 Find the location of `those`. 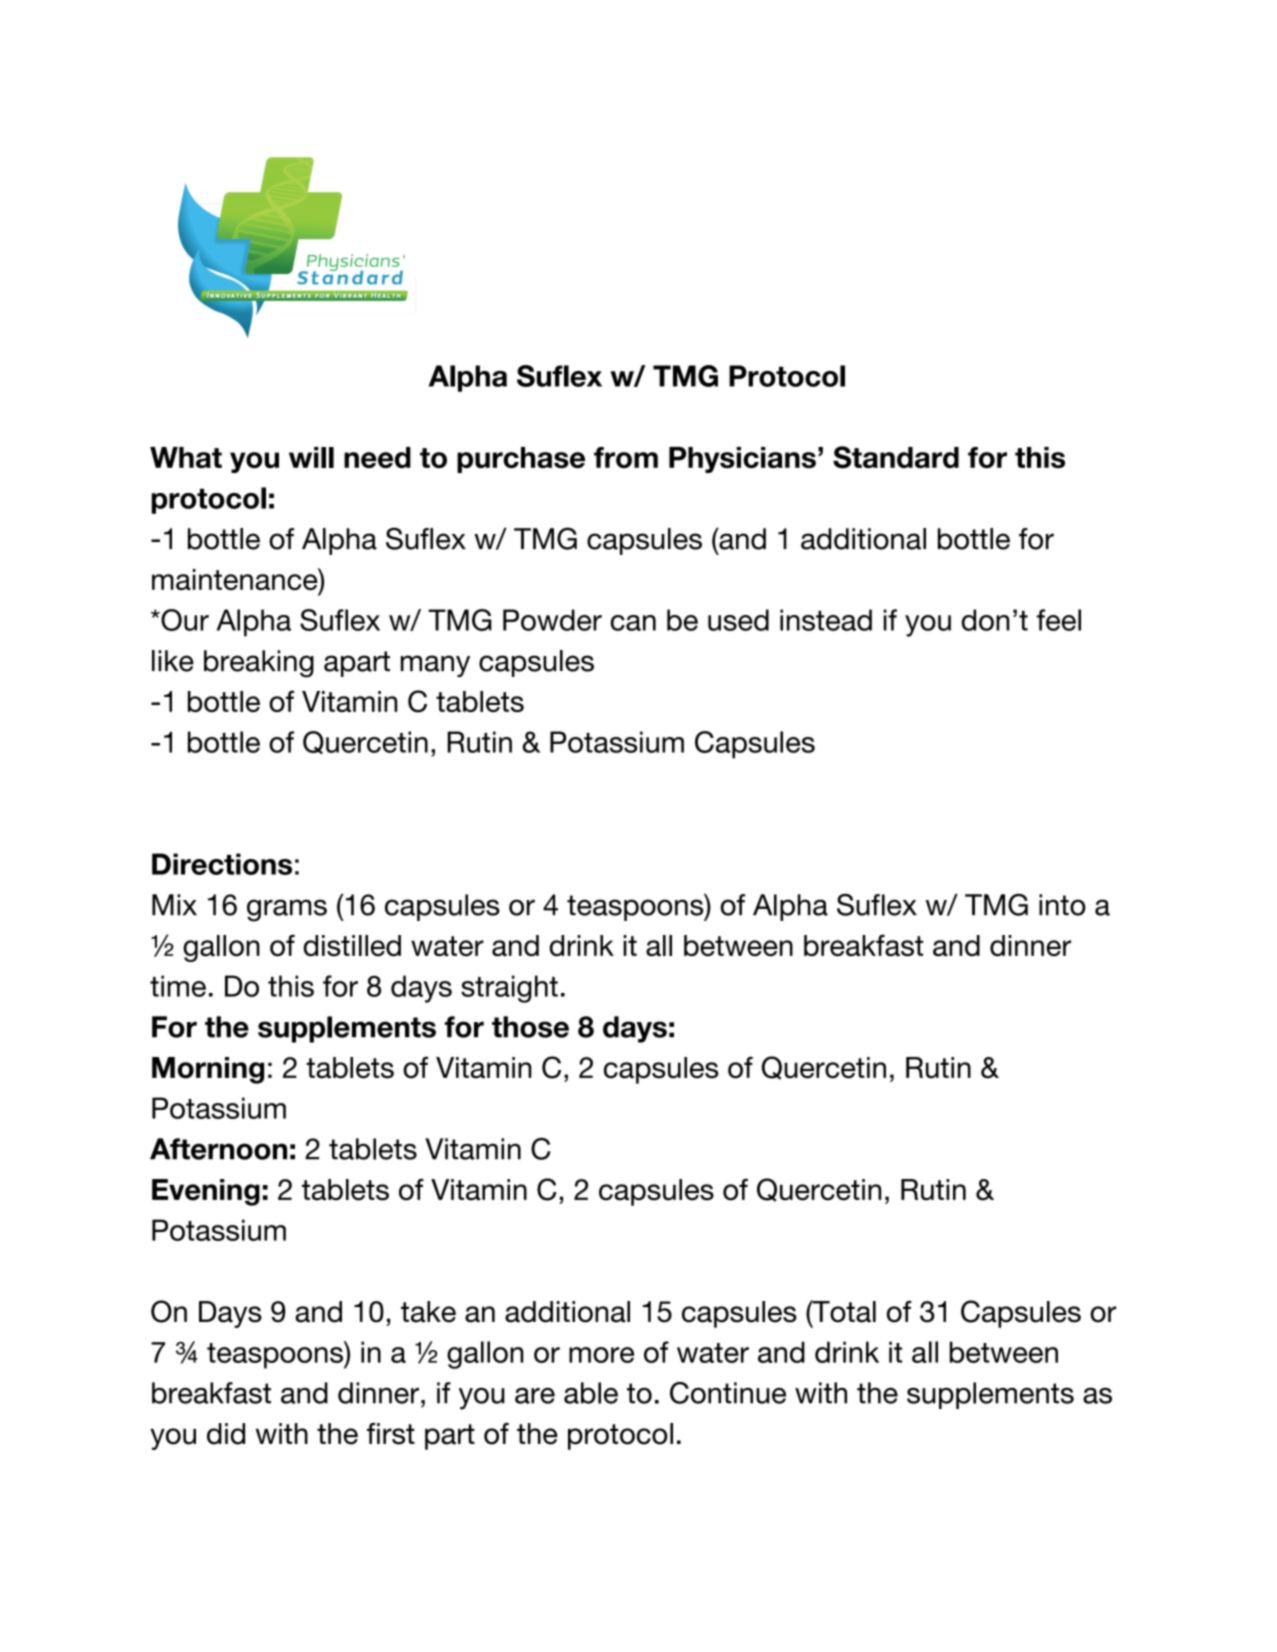

those is located at coordinates (530, 1027).
